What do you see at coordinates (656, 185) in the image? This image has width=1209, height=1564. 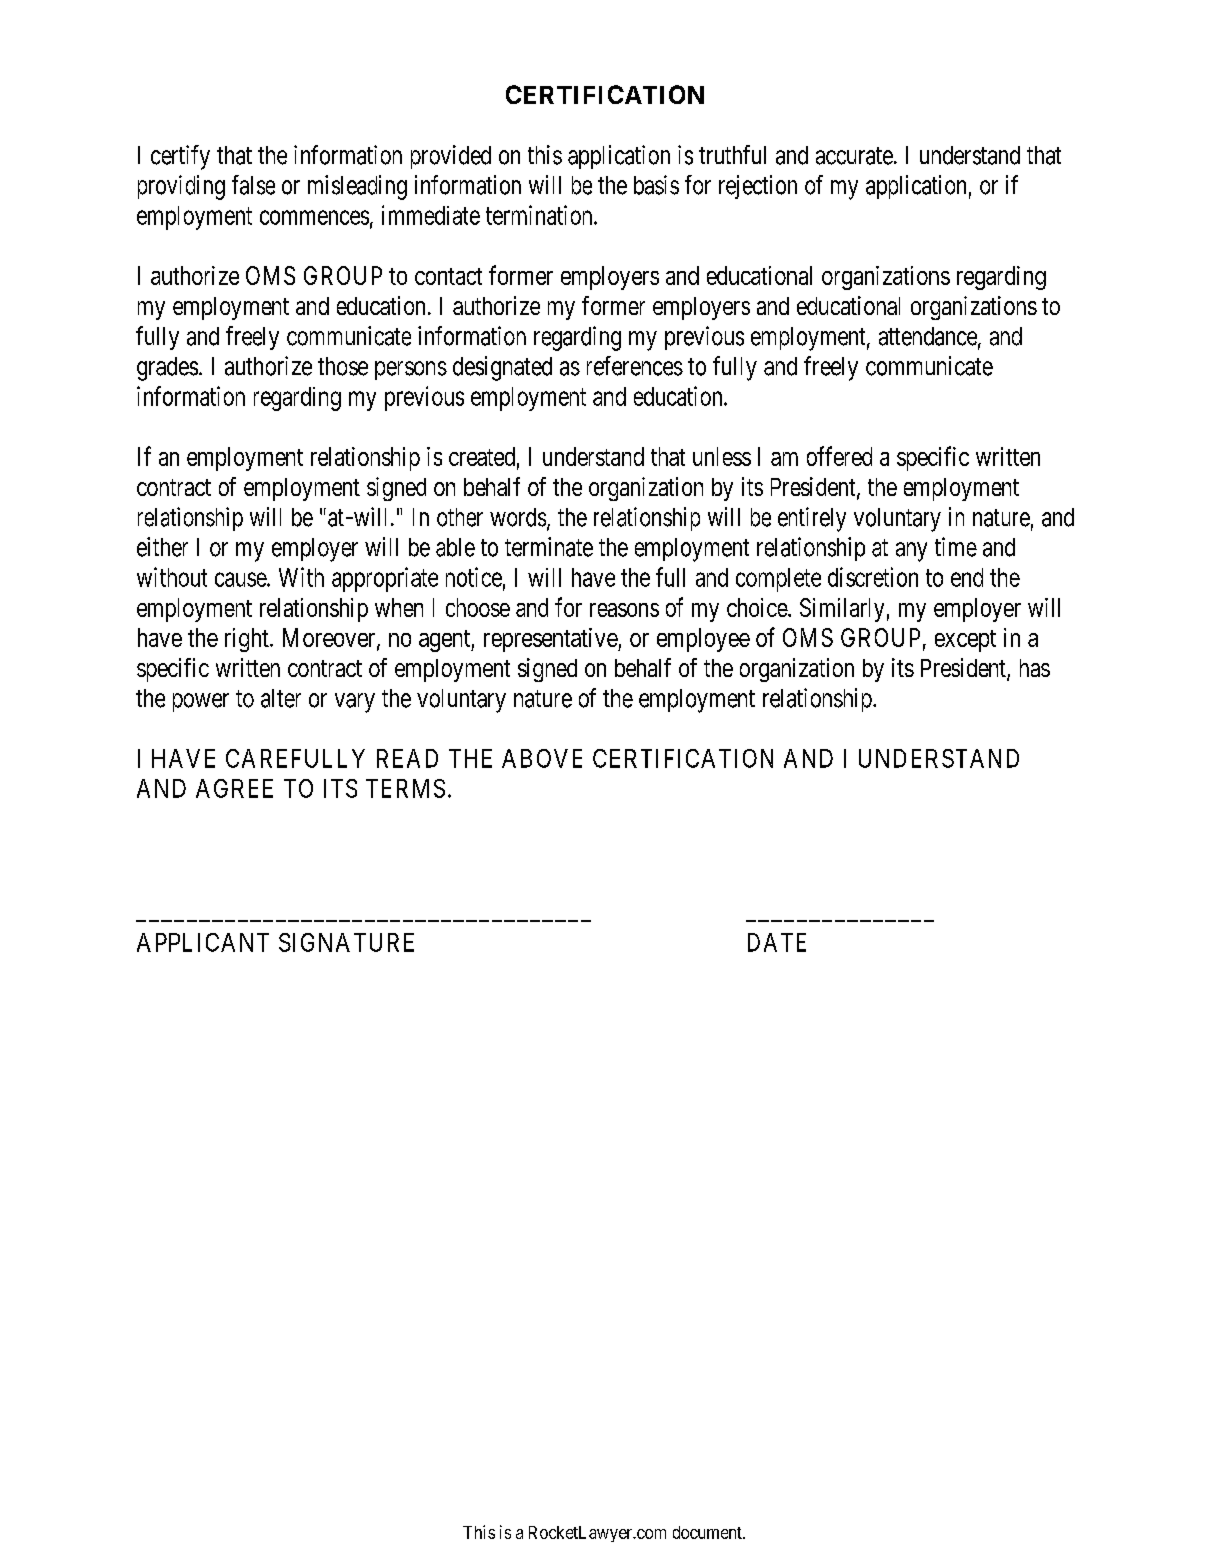 I see `basis` at bounding box center [656, 185].
